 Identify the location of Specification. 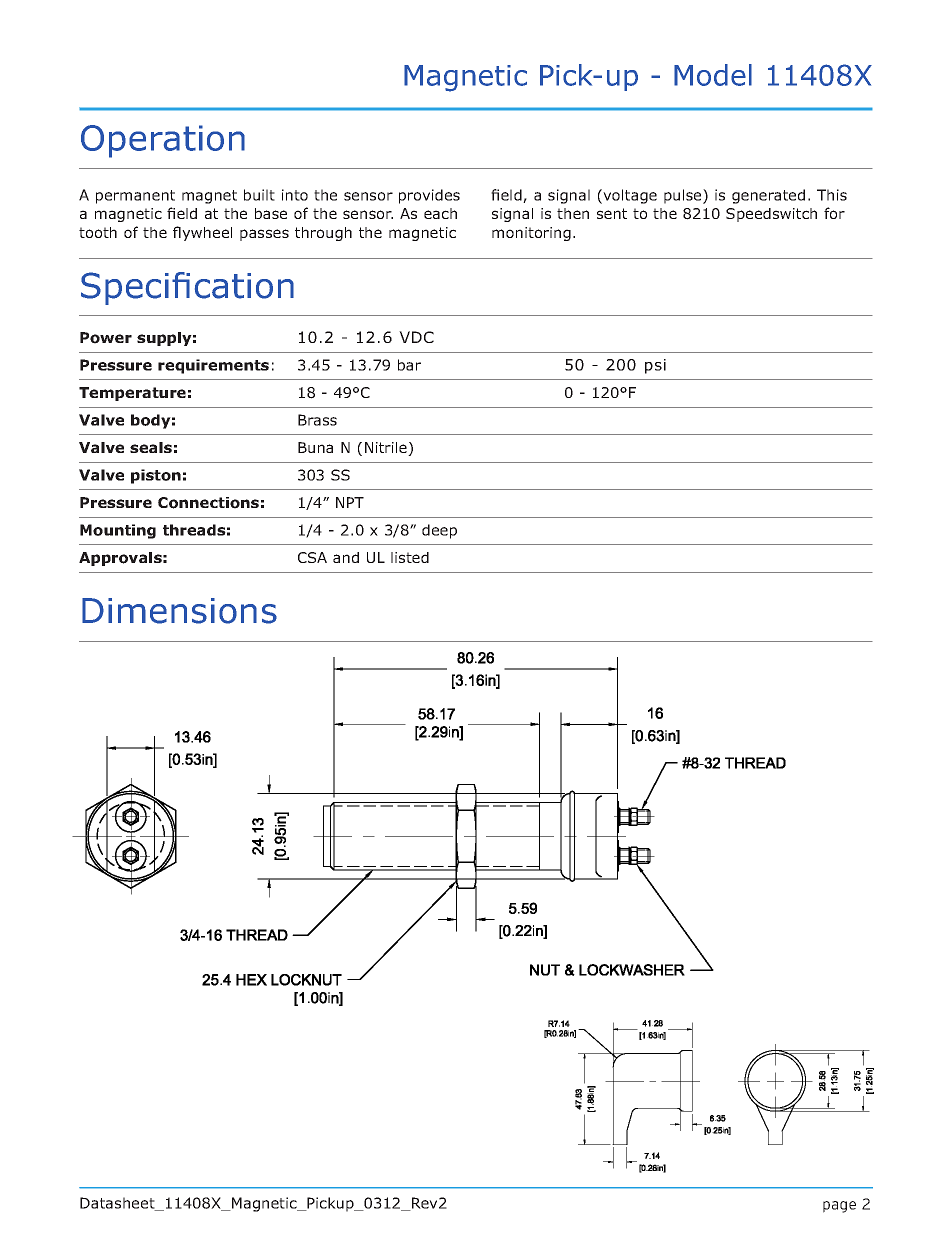
(187, 288).
